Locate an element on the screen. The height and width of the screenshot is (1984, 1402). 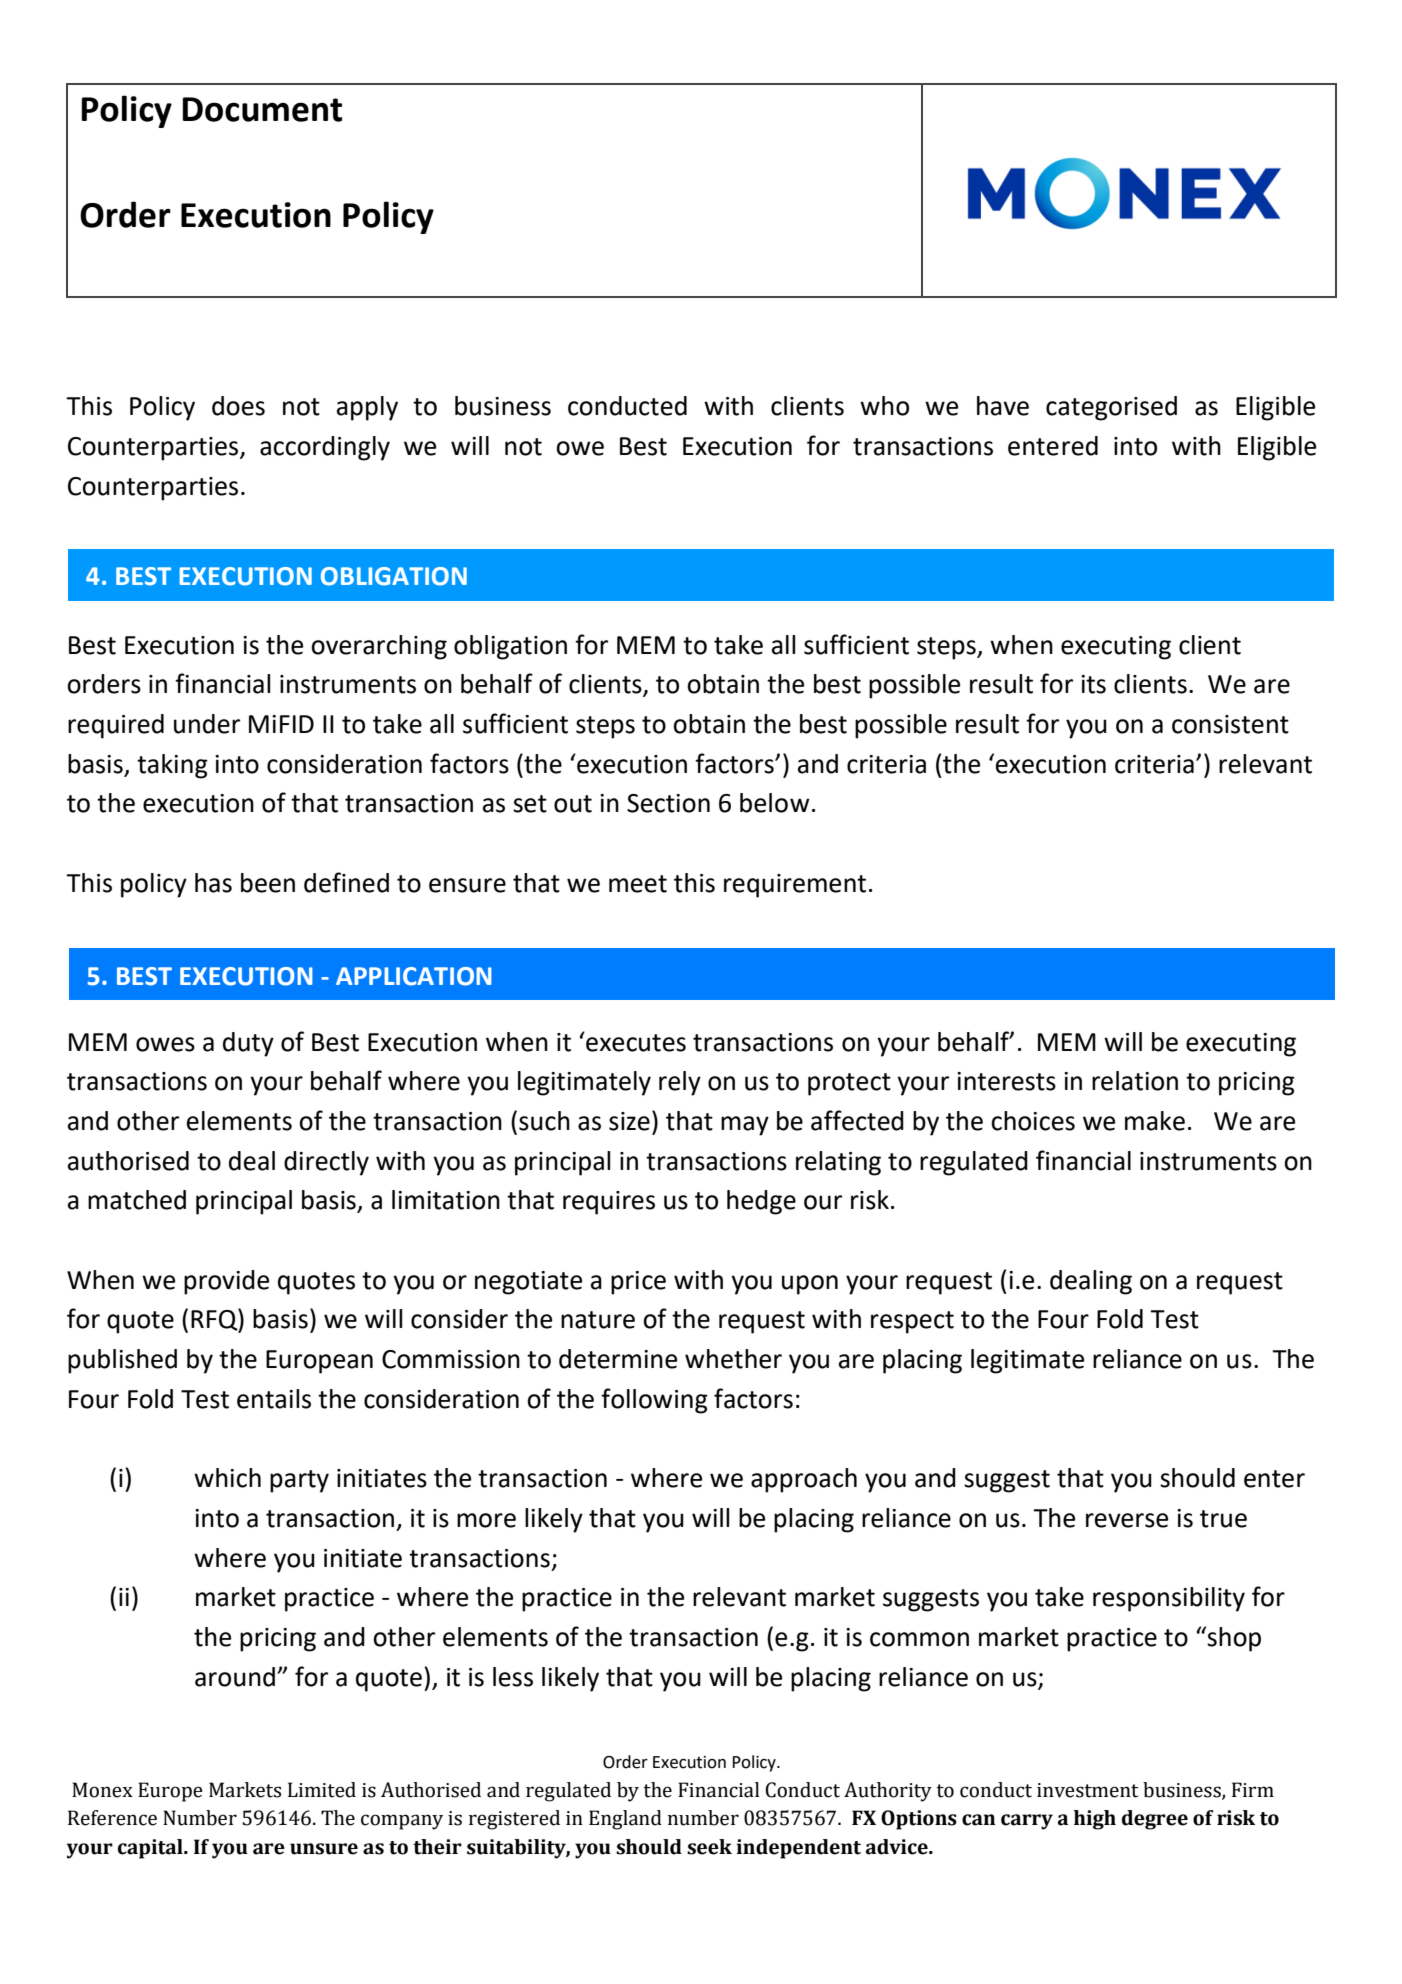
categorised is located at coordinates (1111, 408).
